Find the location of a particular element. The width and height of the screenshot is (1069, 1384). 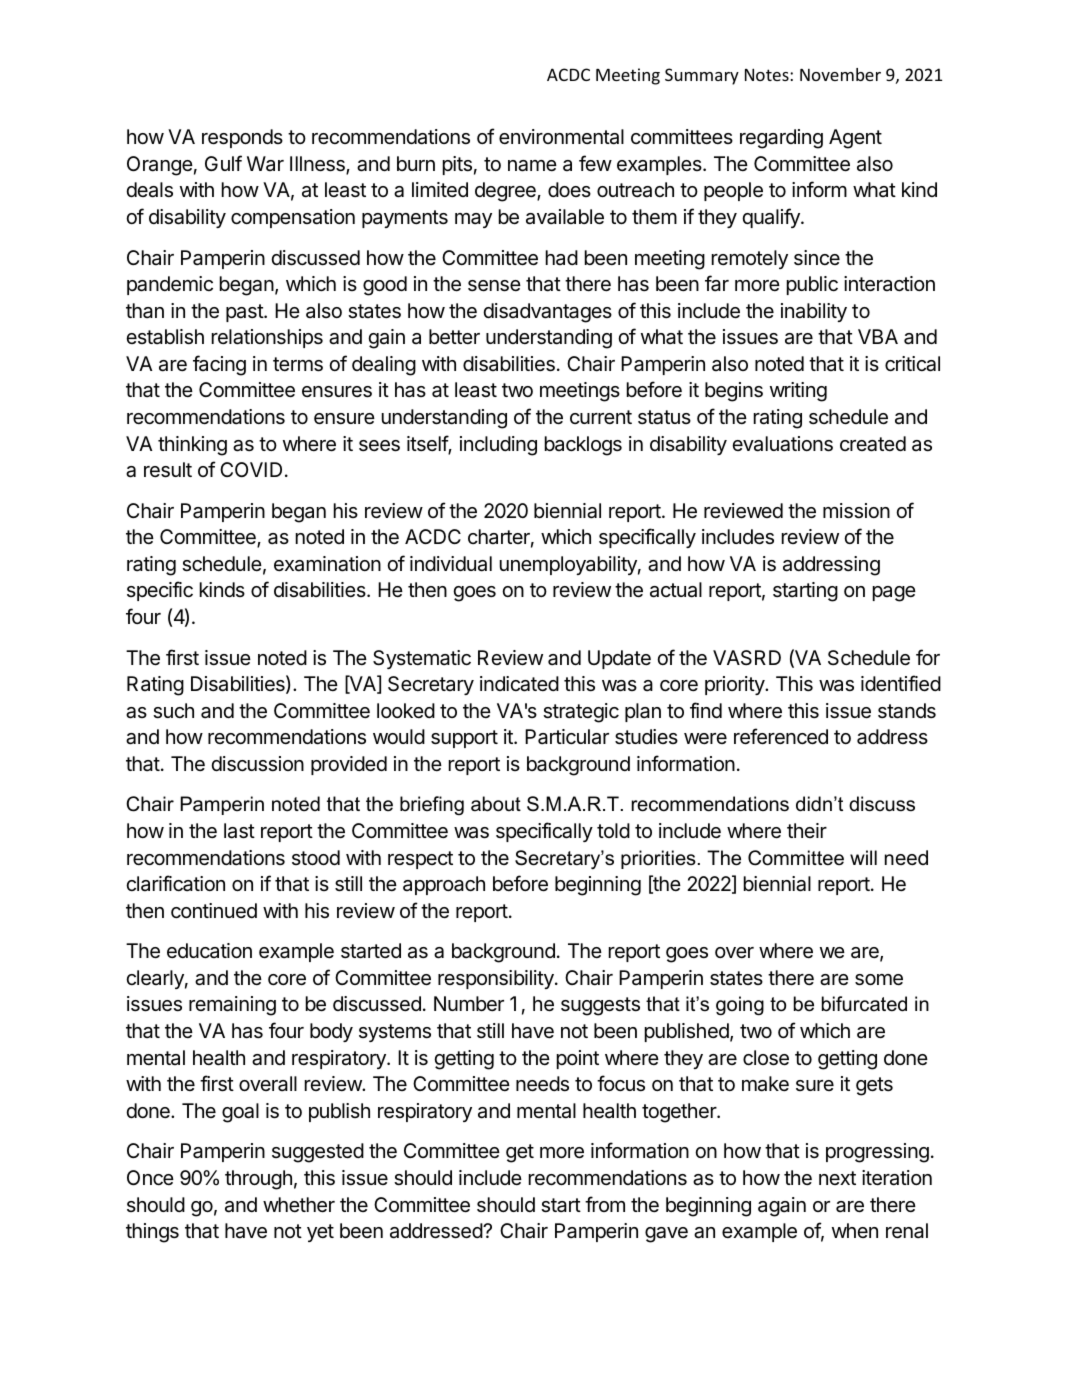

continued is located at coordinates (214, 911).
